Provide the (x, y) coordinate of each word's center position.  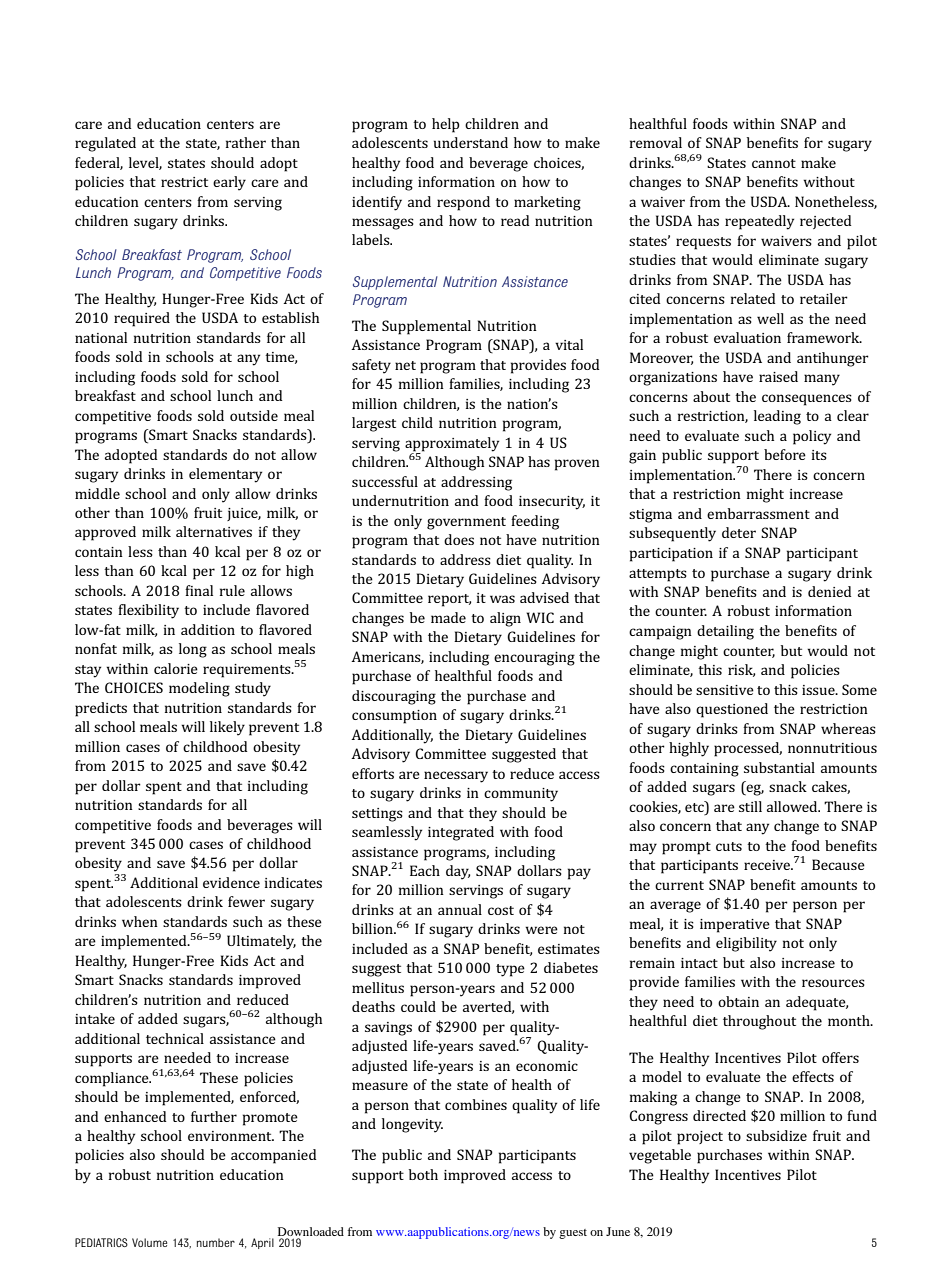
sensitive (725, 690)
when (140, 921)
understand (471, 142)
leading (777, 417)
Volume (149, 1242)
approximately (452, 444)
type (510, 970)
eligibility (746, 944)
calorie (176, 668)
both (423, 1174)
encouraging (534, 659)
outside (254, 415)
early (229, 183)
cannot (774, 163)
